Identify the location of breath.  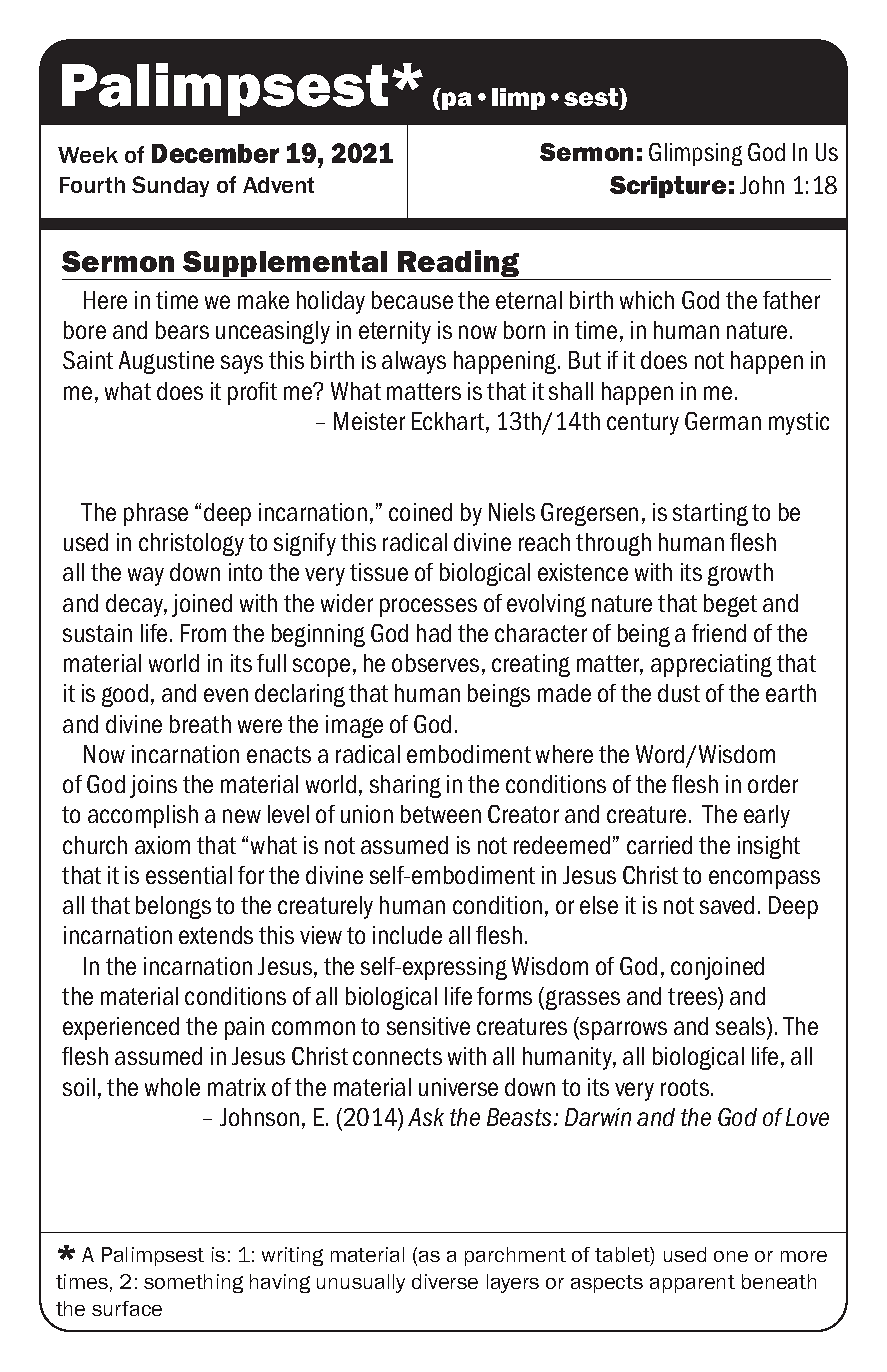
(200, 724).
